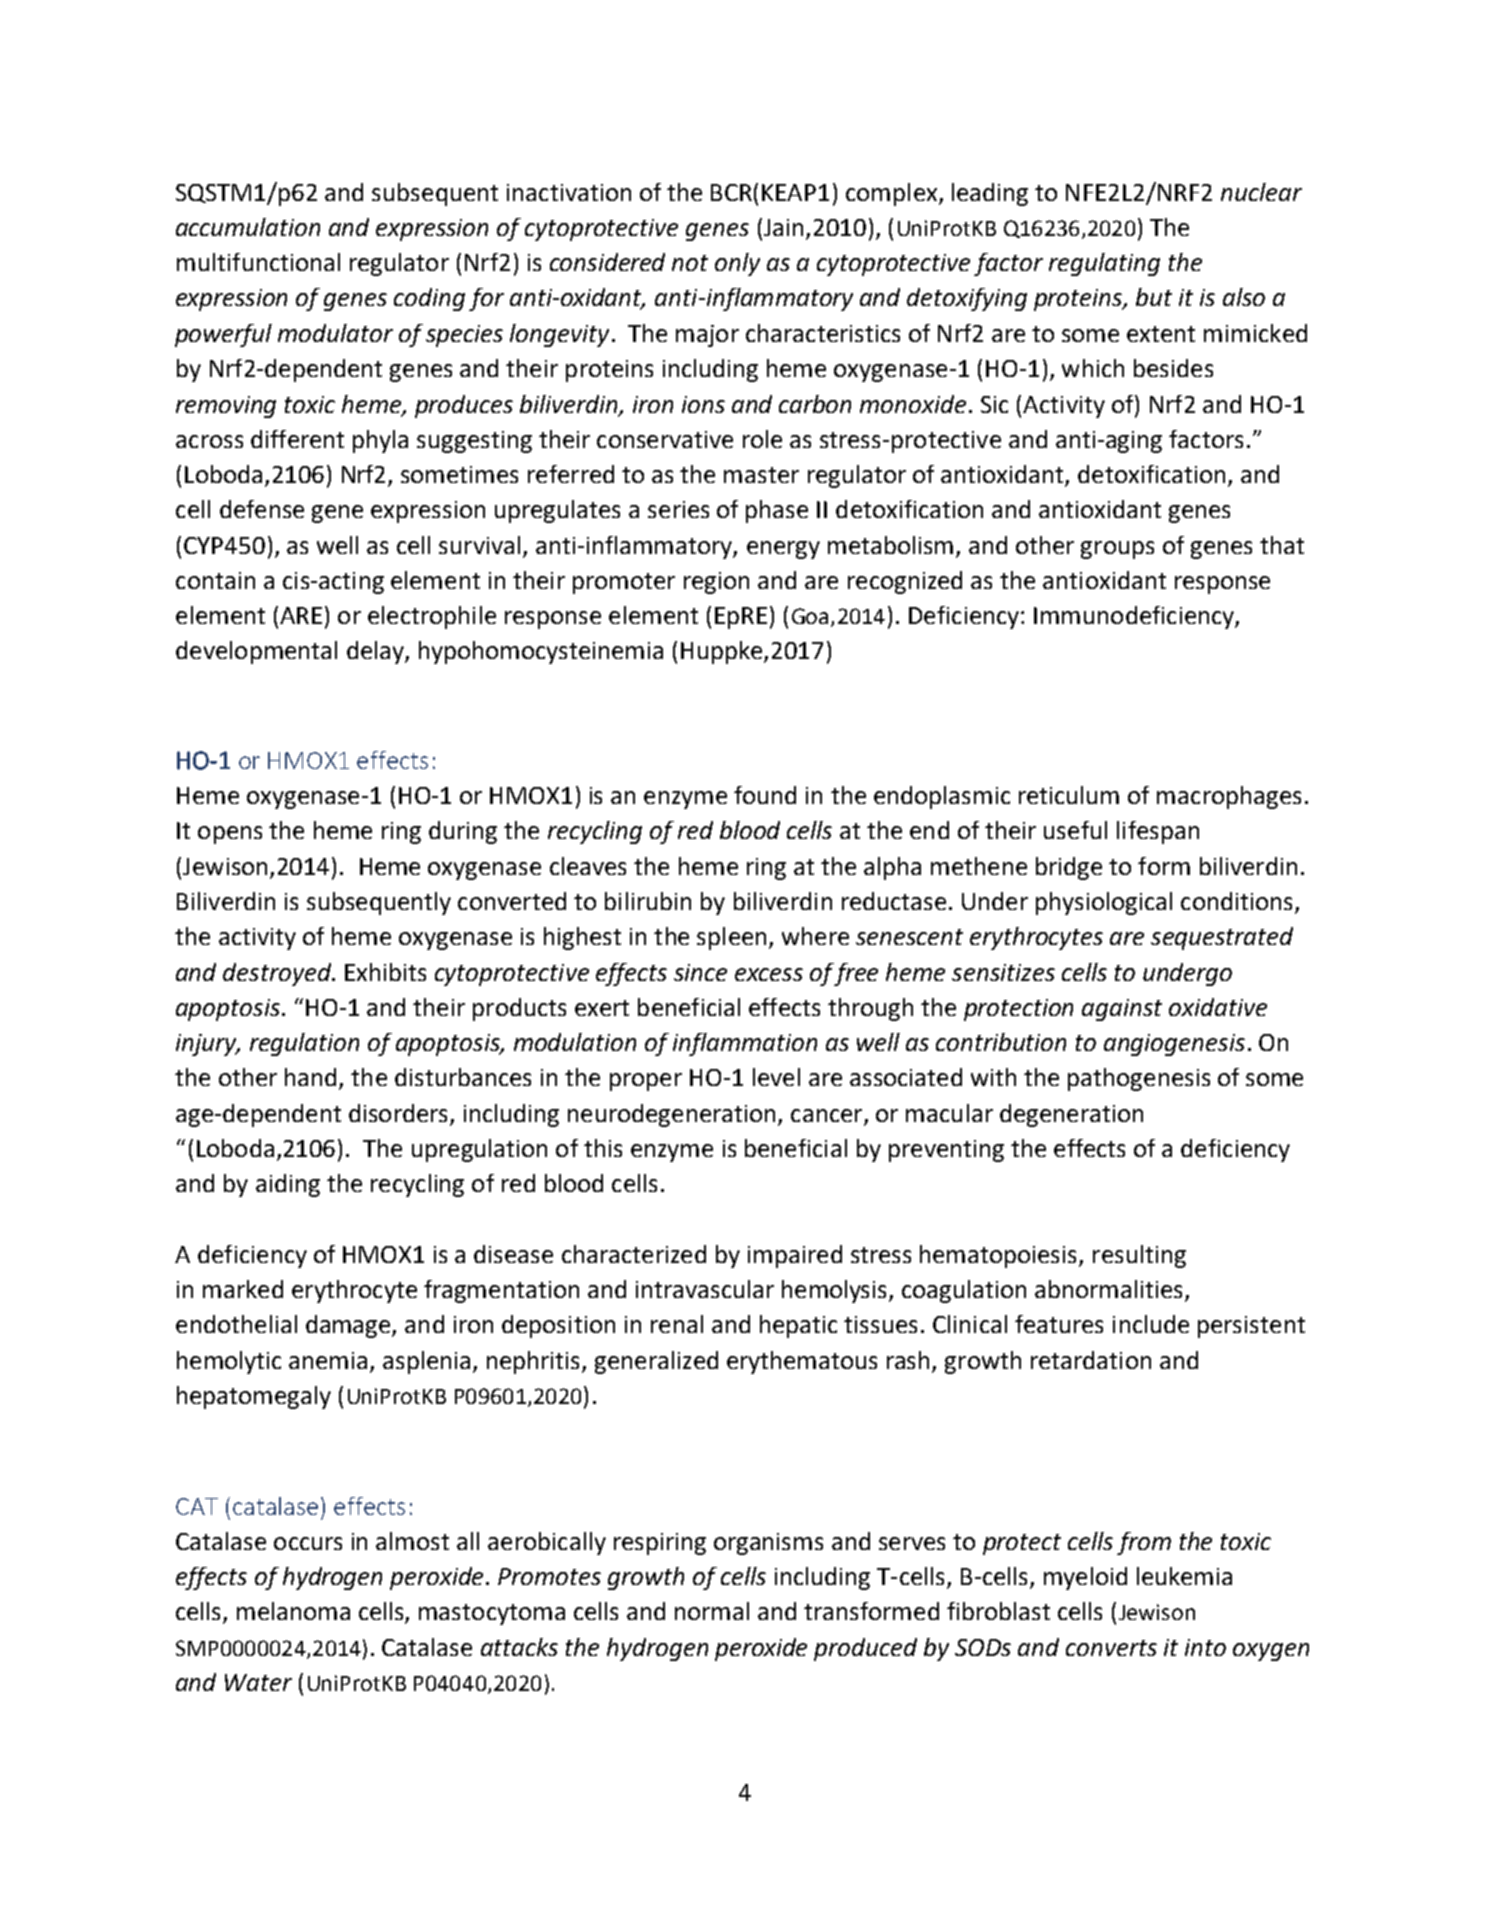 The width and height of the screenshot is (1490, 1928). What do you see at coordinates (293, 1611) in the screenshot?
I see `melanoma` at bounding box center [293, 1611].
